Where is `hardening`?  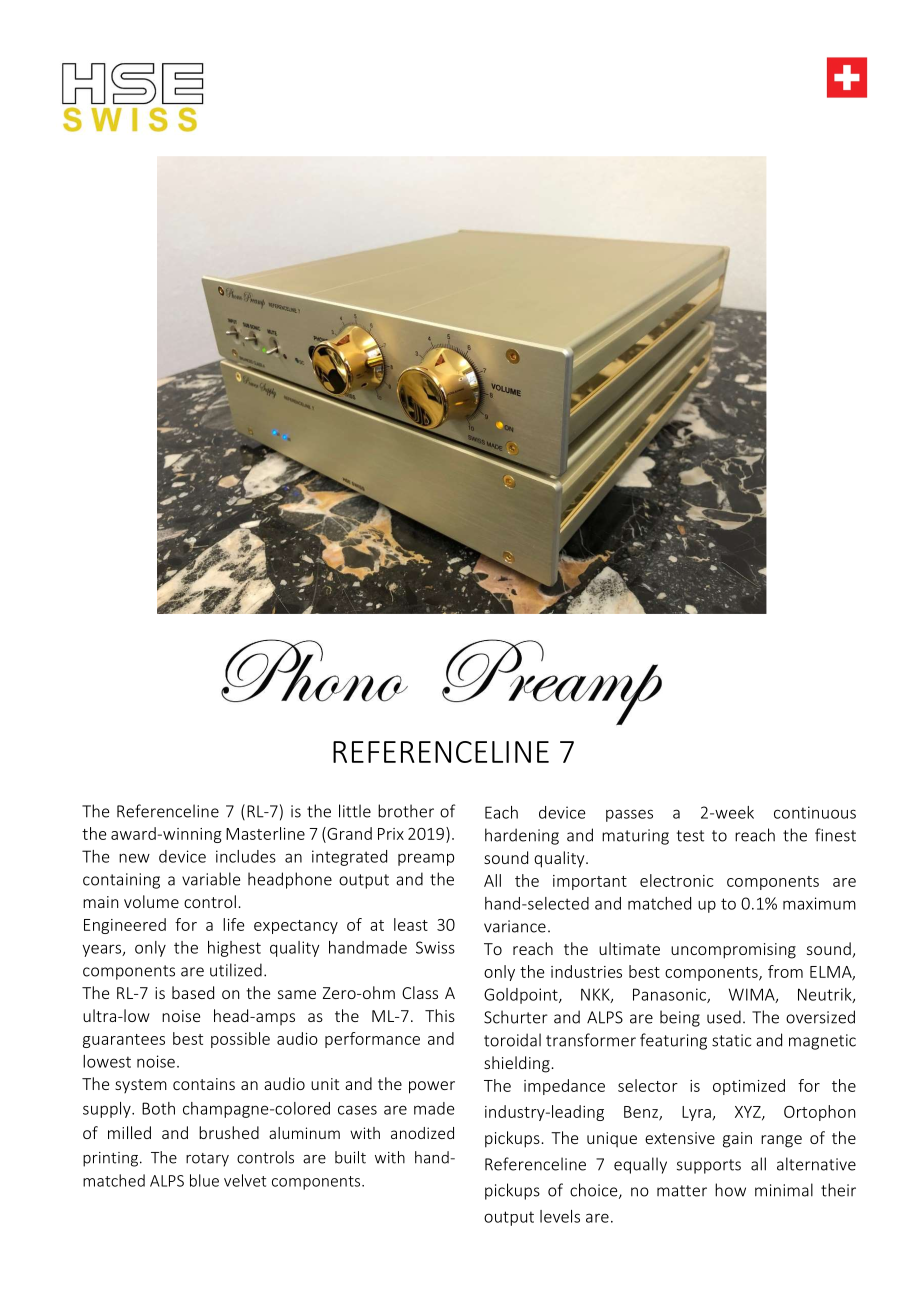 hardening is located at coordinates (522, 836).
